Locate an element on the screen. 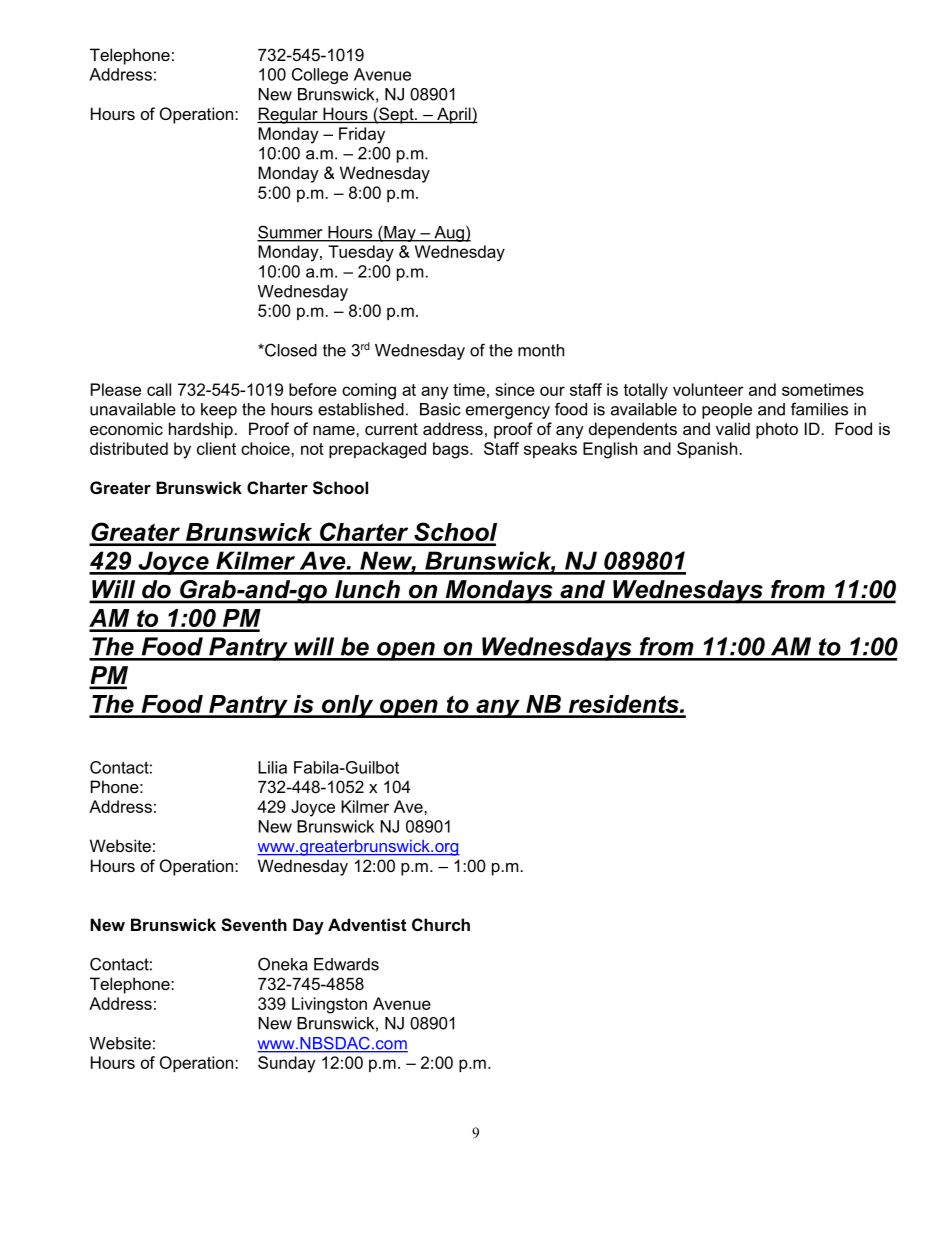 This screenshot has height=1233, width=952. only is located at coordinates (348, 706).
